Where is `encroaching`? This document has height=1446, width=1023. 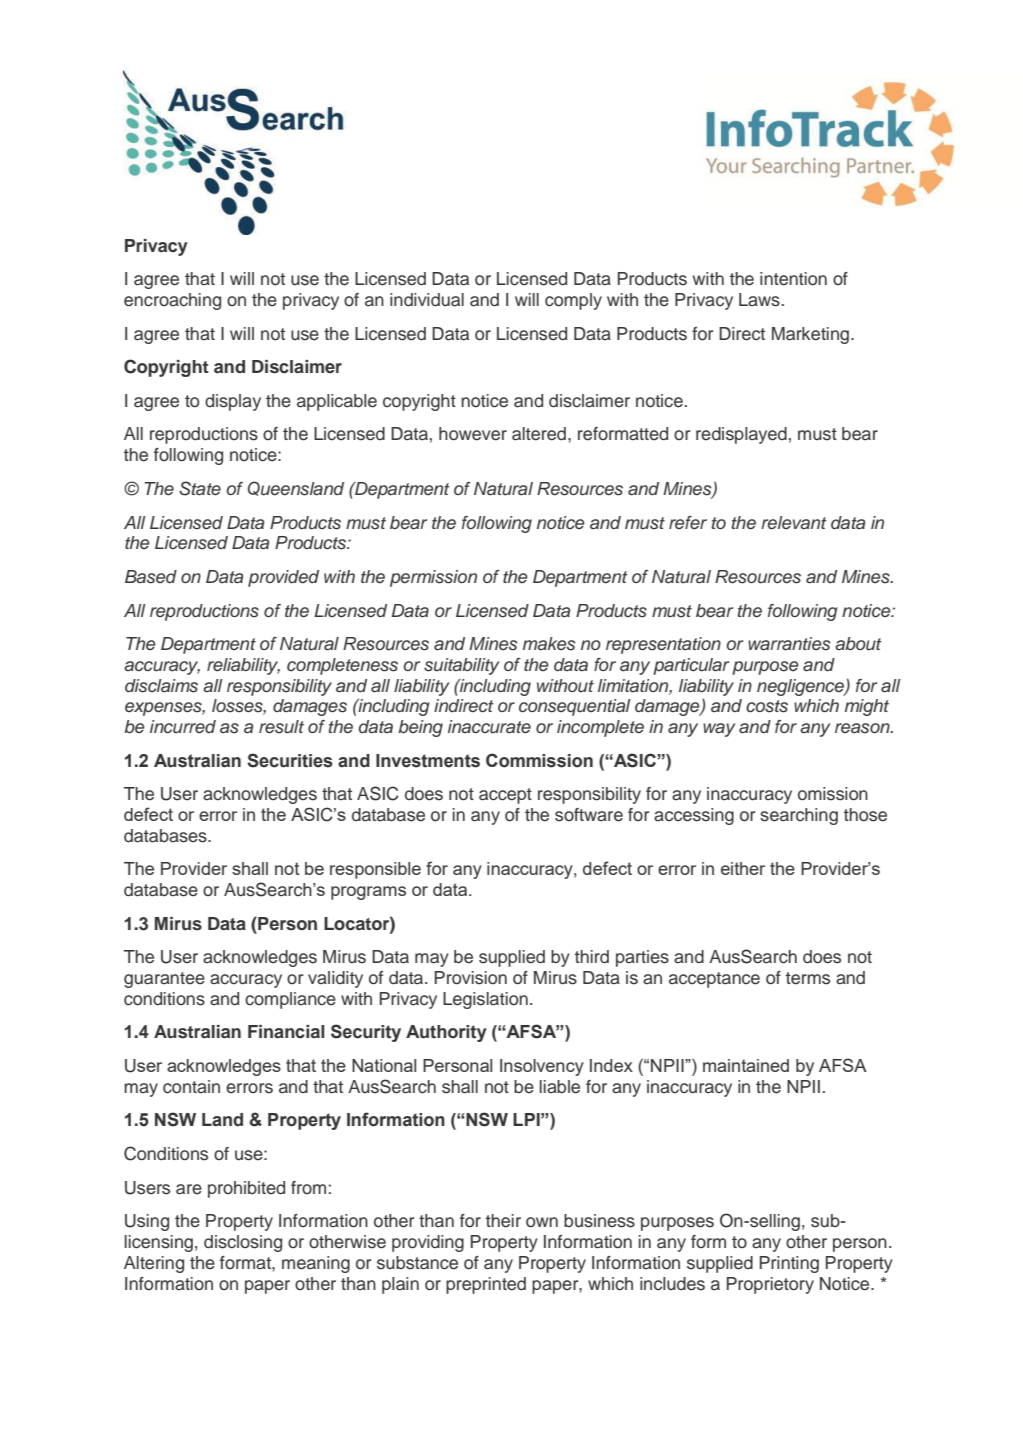 encroaching is located at coordinates (172, 301).
